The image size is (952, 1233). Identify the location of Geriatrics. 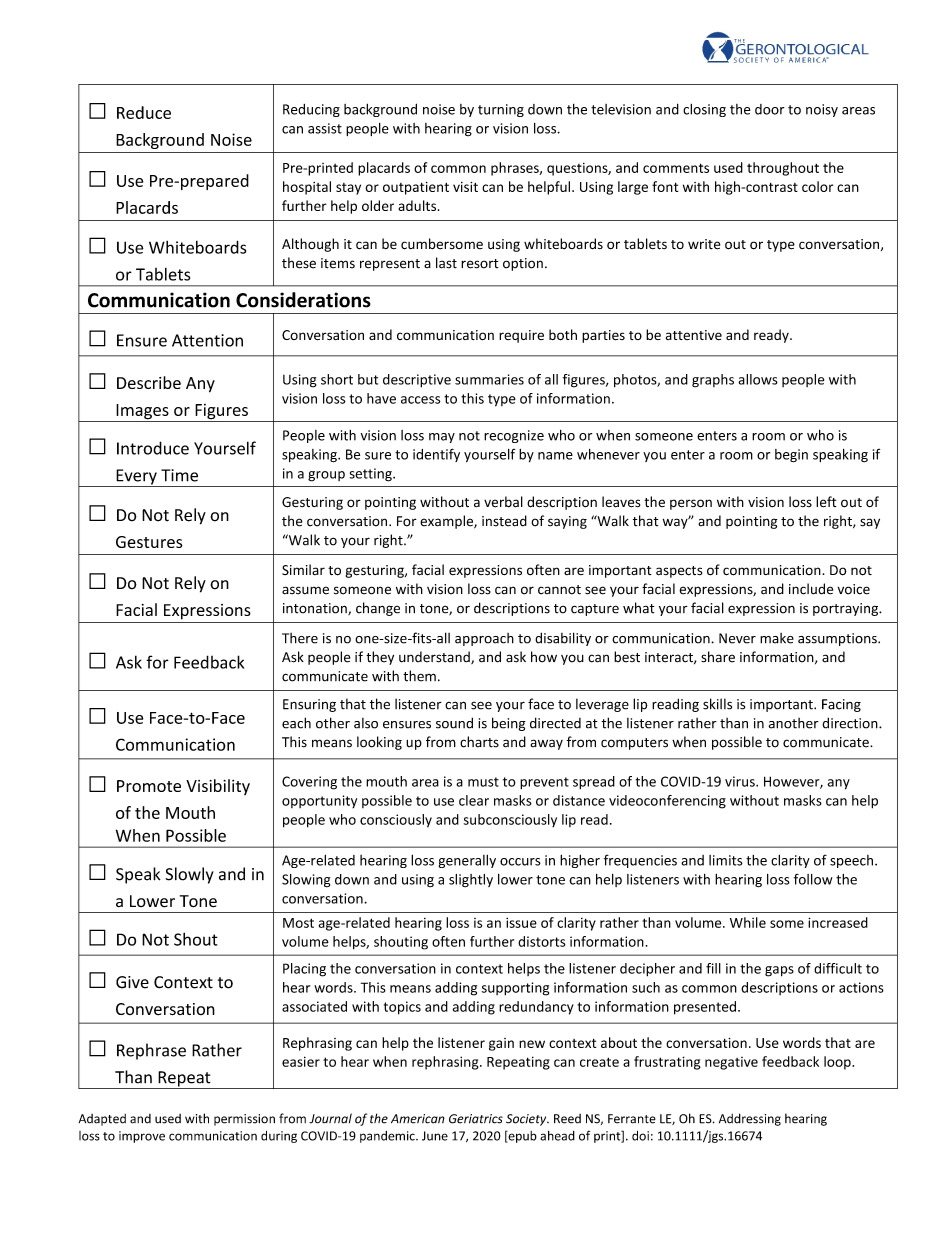
(476, 1119).
